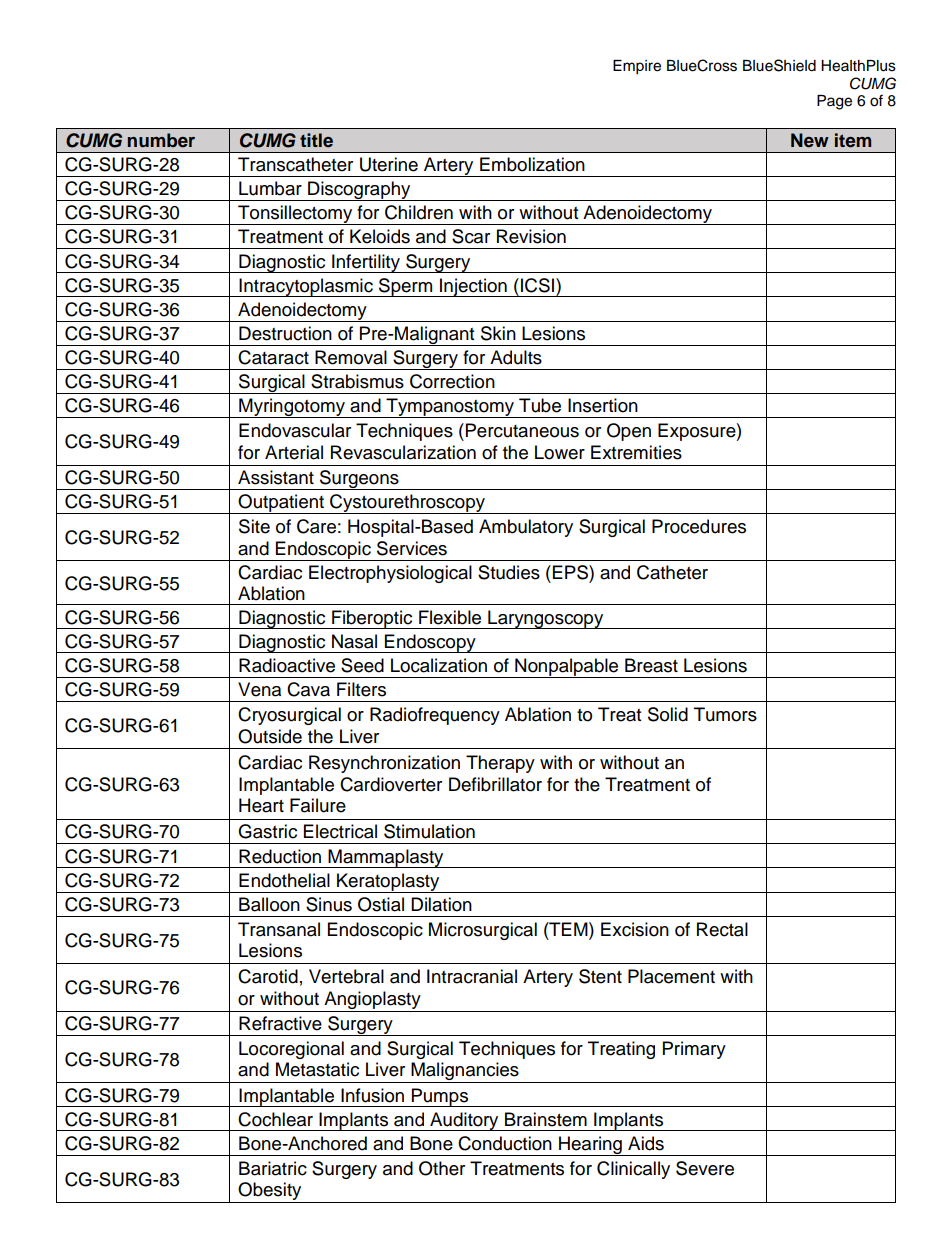  I want to click on Tumors, so click(725, 714).
